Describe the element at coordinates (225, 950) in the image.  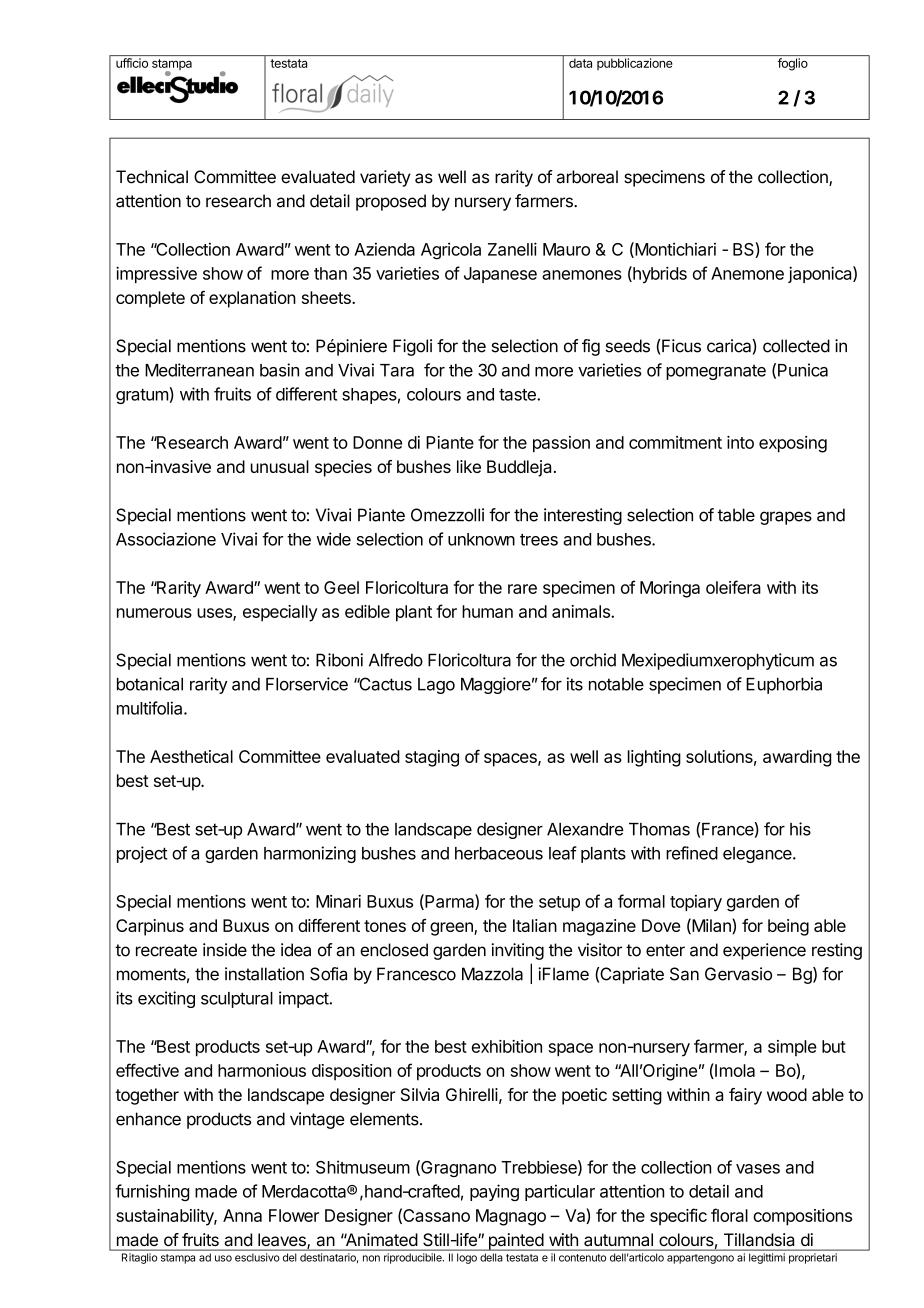
I see `inside` at that location.
